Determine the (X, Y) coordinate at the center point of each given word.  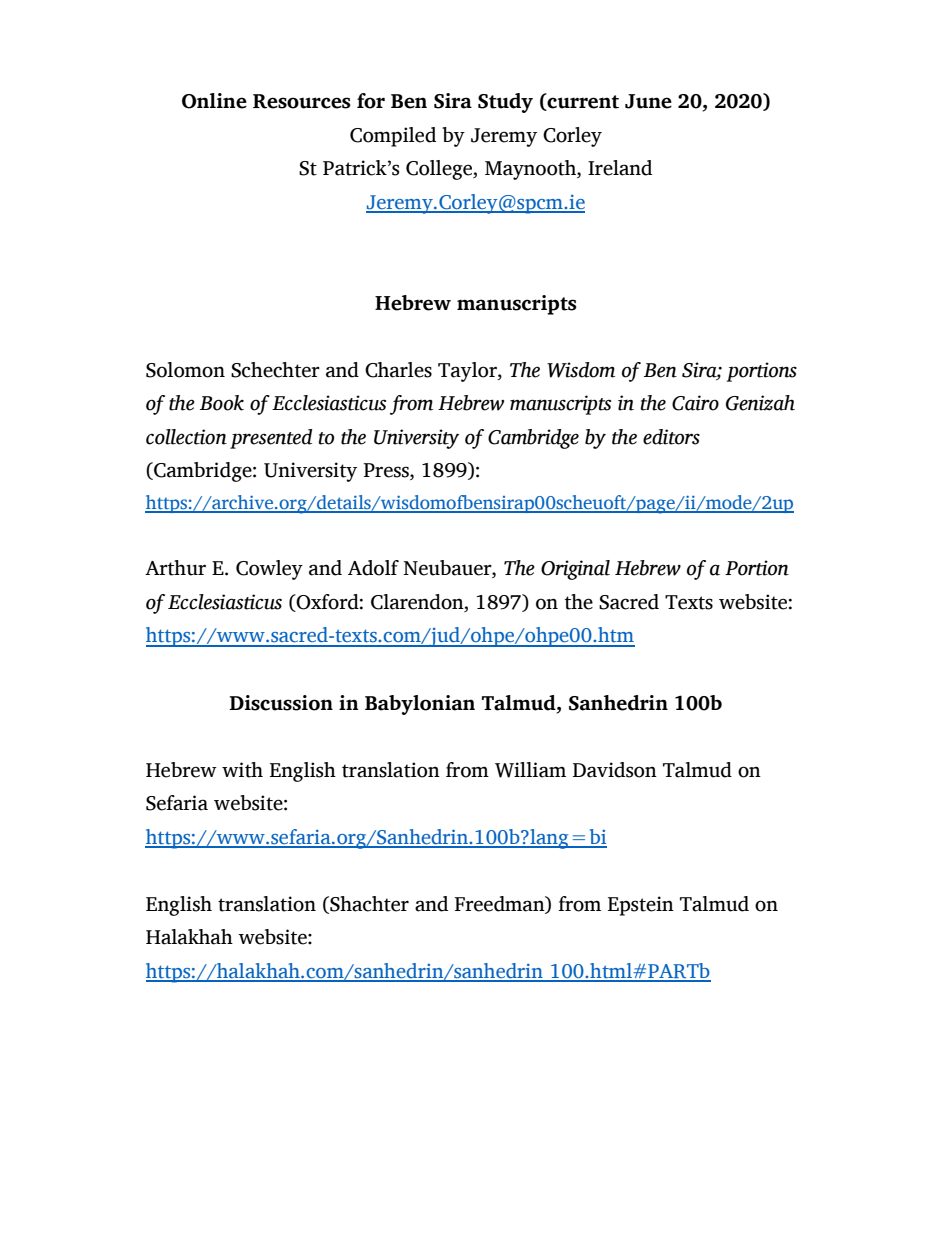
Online (214, 101)
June (648, 101)
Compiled (393, 137)
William (530, 770)
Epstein (641, 906)
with (242, 770)
